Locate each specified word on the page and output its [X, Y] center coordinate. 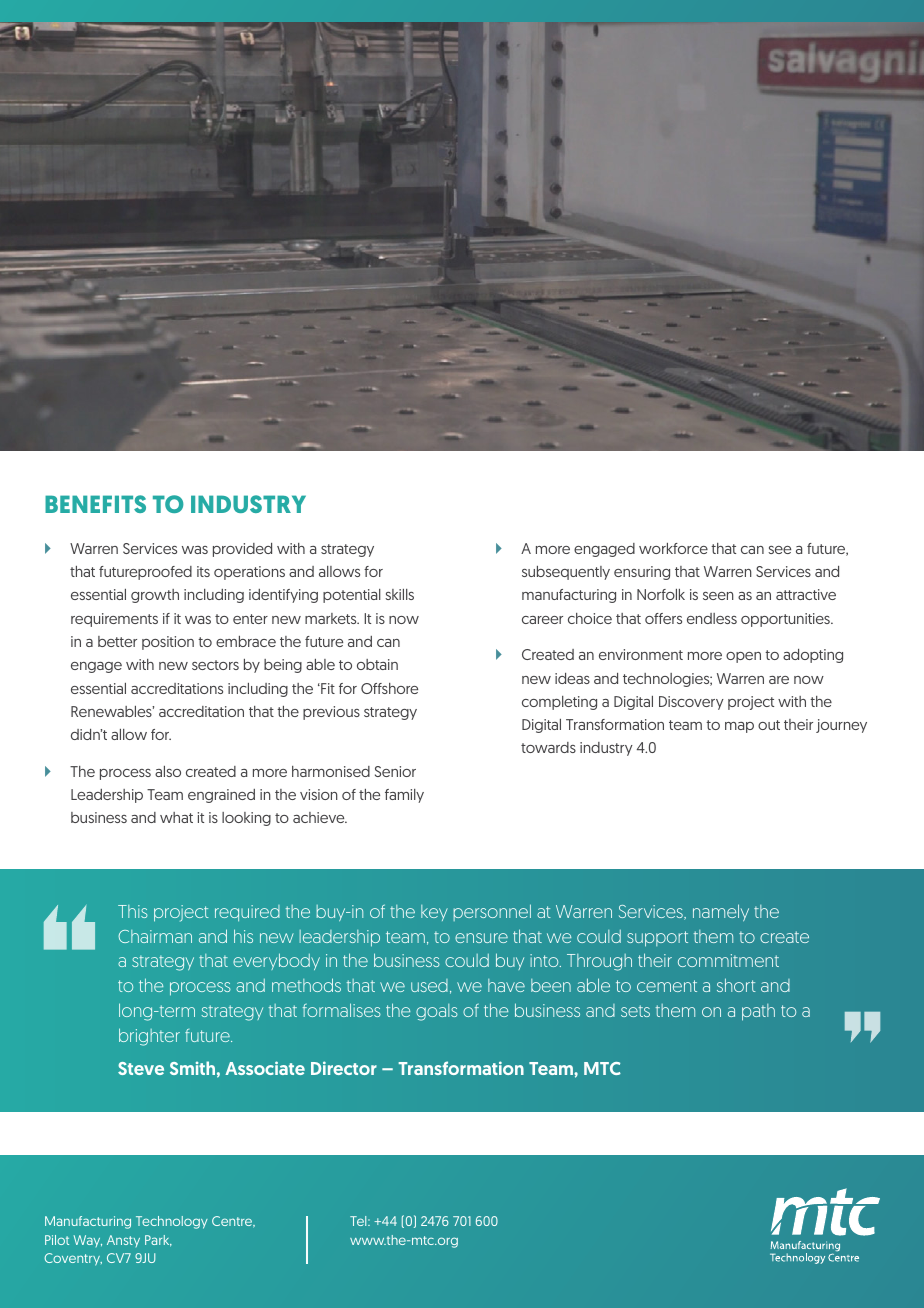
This [133, 911]
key [434, 913]
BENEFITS [95, 504]
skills [399, 594]
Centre [233, 1222]
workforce [673, 548]
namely [721, 912]
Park [158, 1241]
